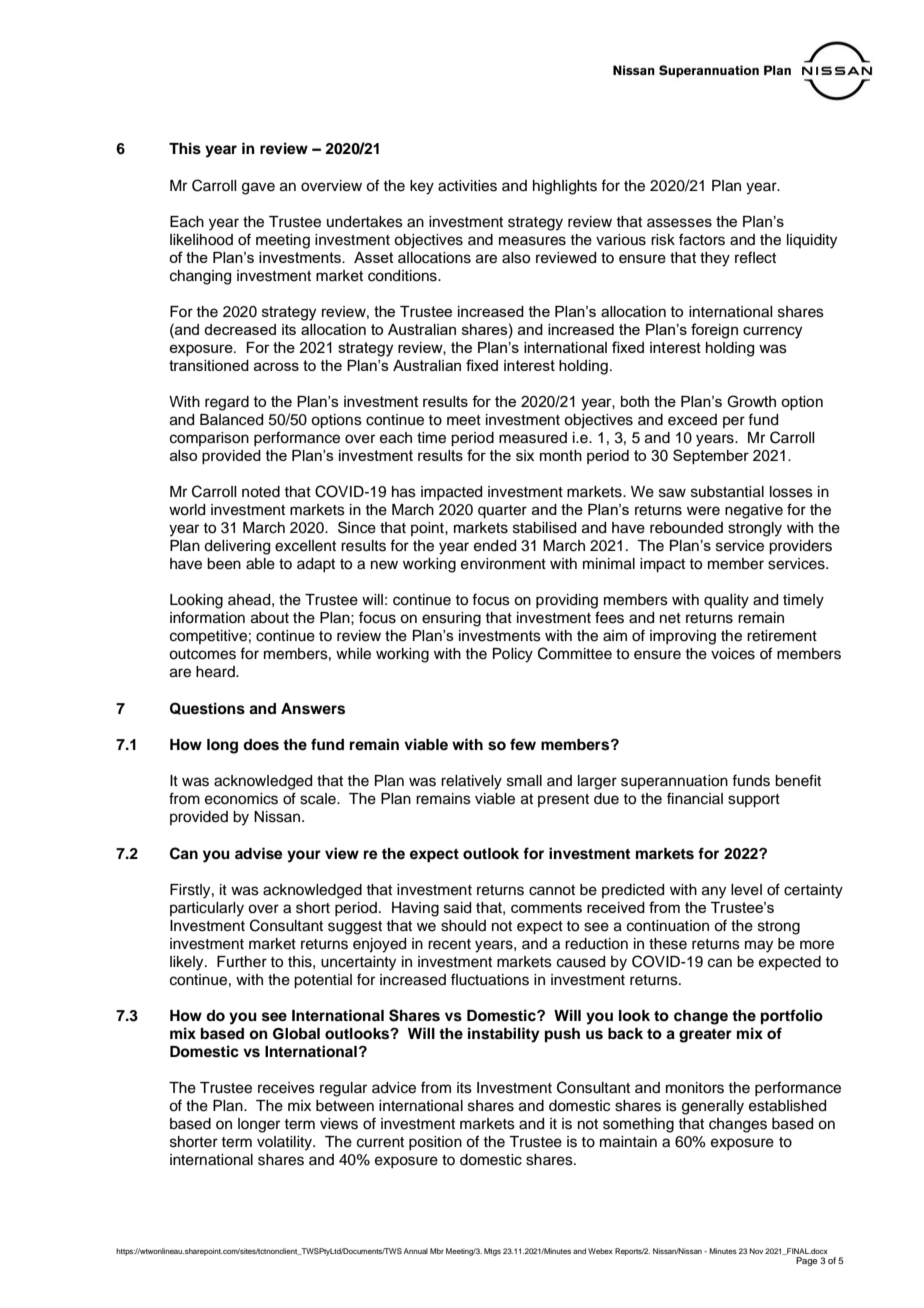 This screenshot has height=1308, width=924. What do you see at coordinates (259, 853) in the screenshot?
I see `advise` at bounding box center [259, 853].
